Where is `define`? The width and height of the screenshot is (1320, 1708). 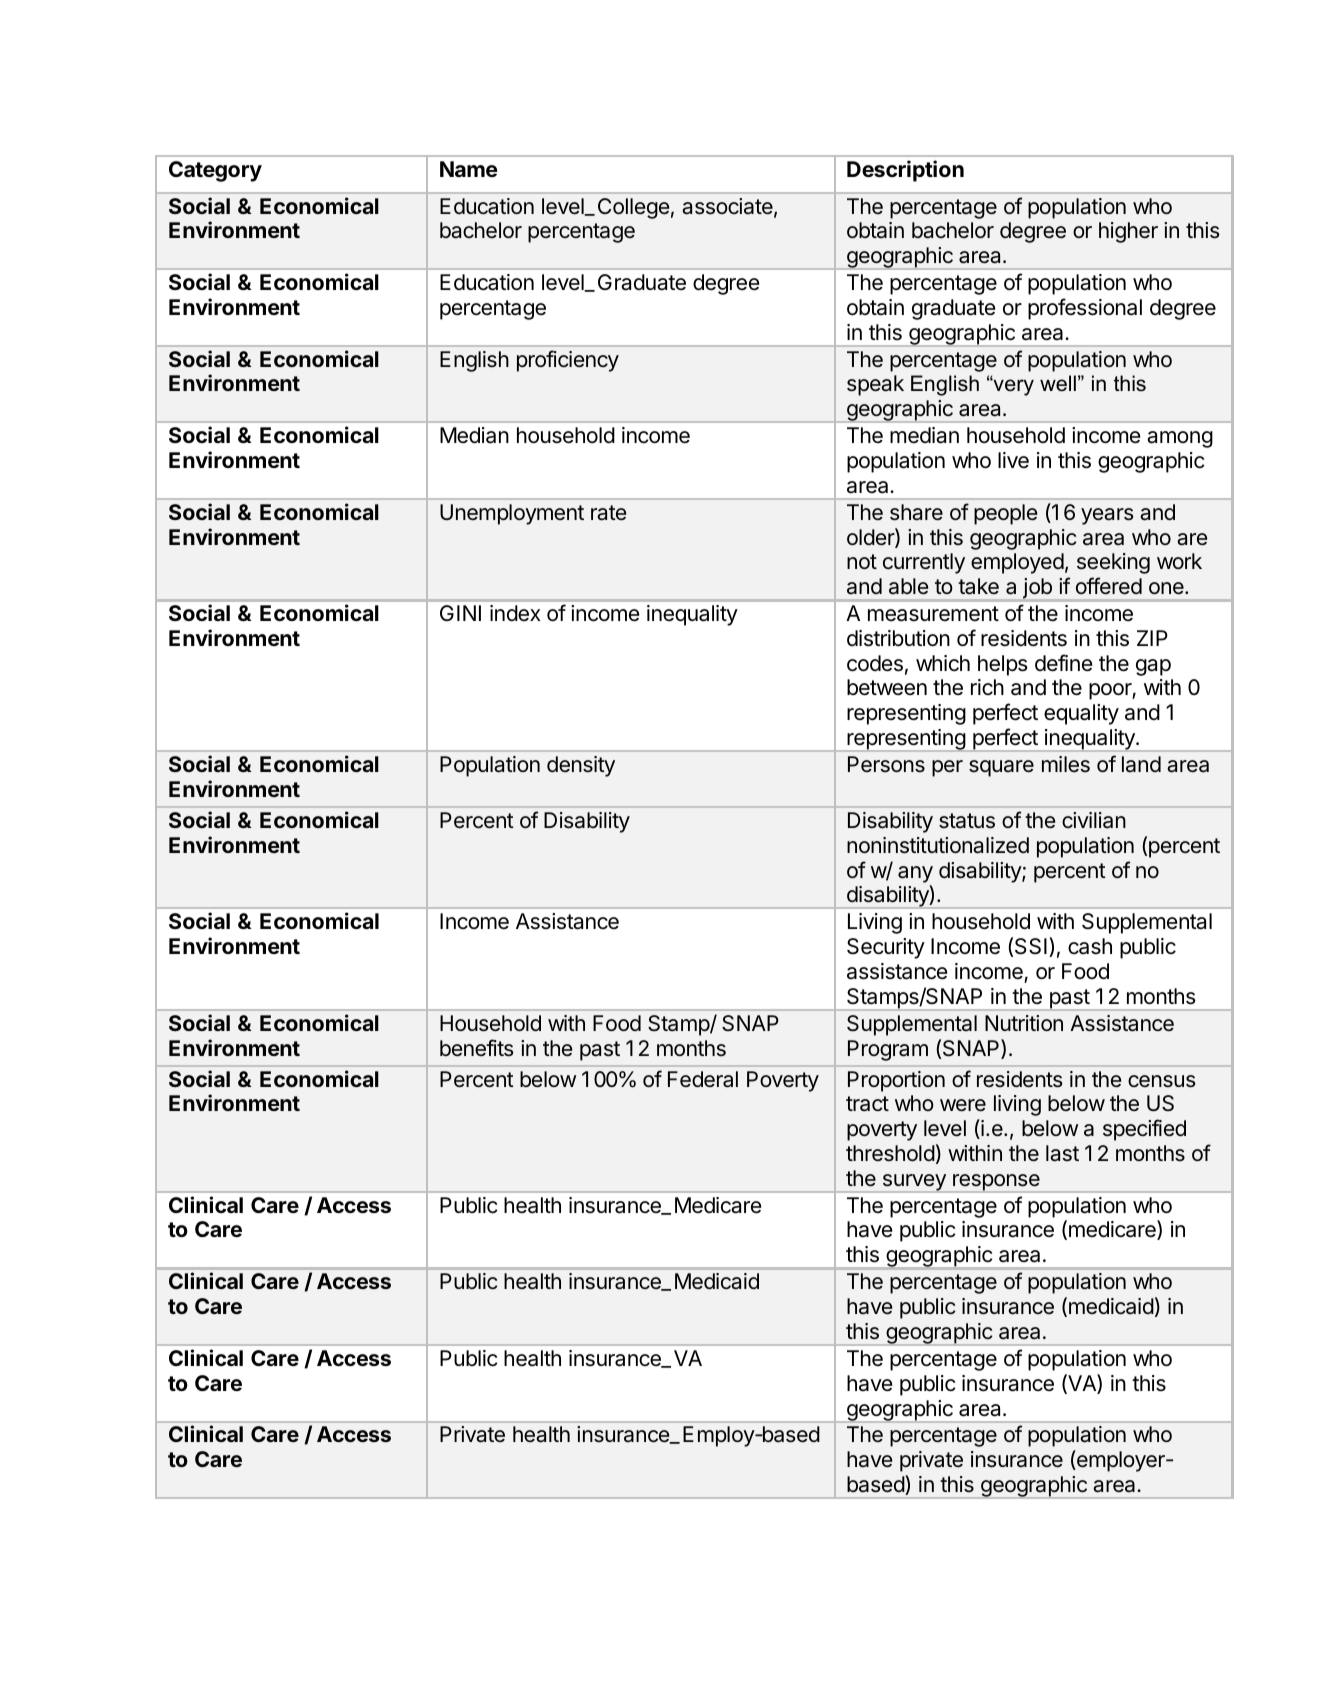
define is located at coordinates (1063, 663).
